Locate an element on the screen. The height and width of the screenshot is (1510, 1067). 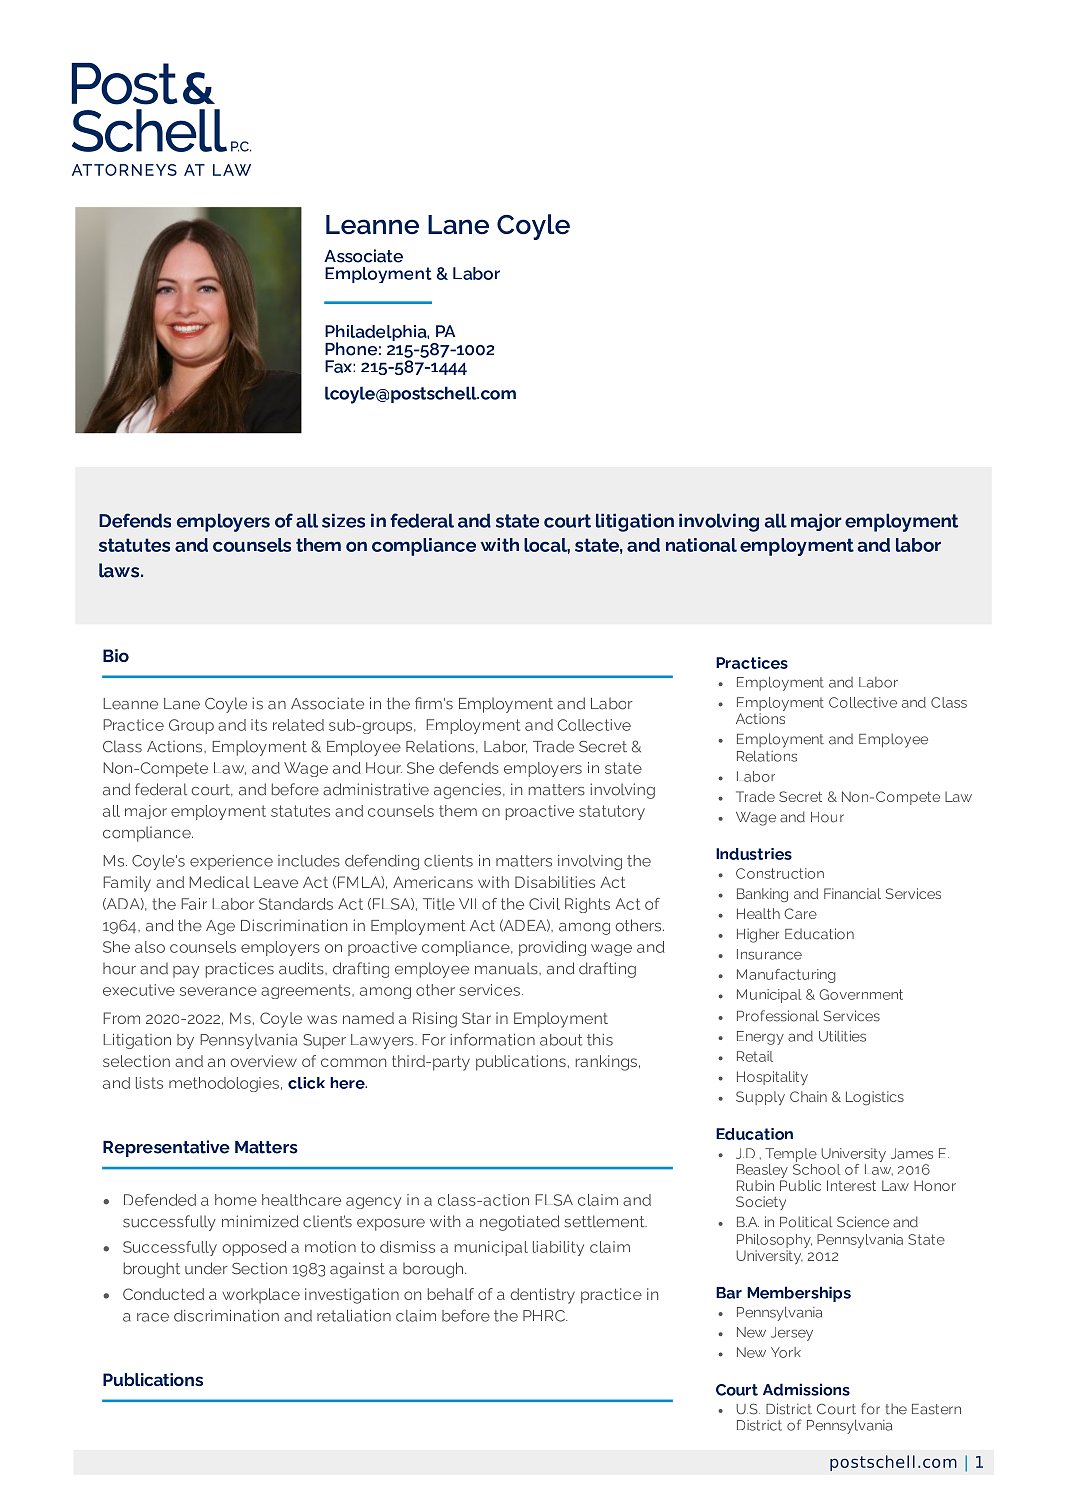
Admissions is located at coordinates (806, 1389).
